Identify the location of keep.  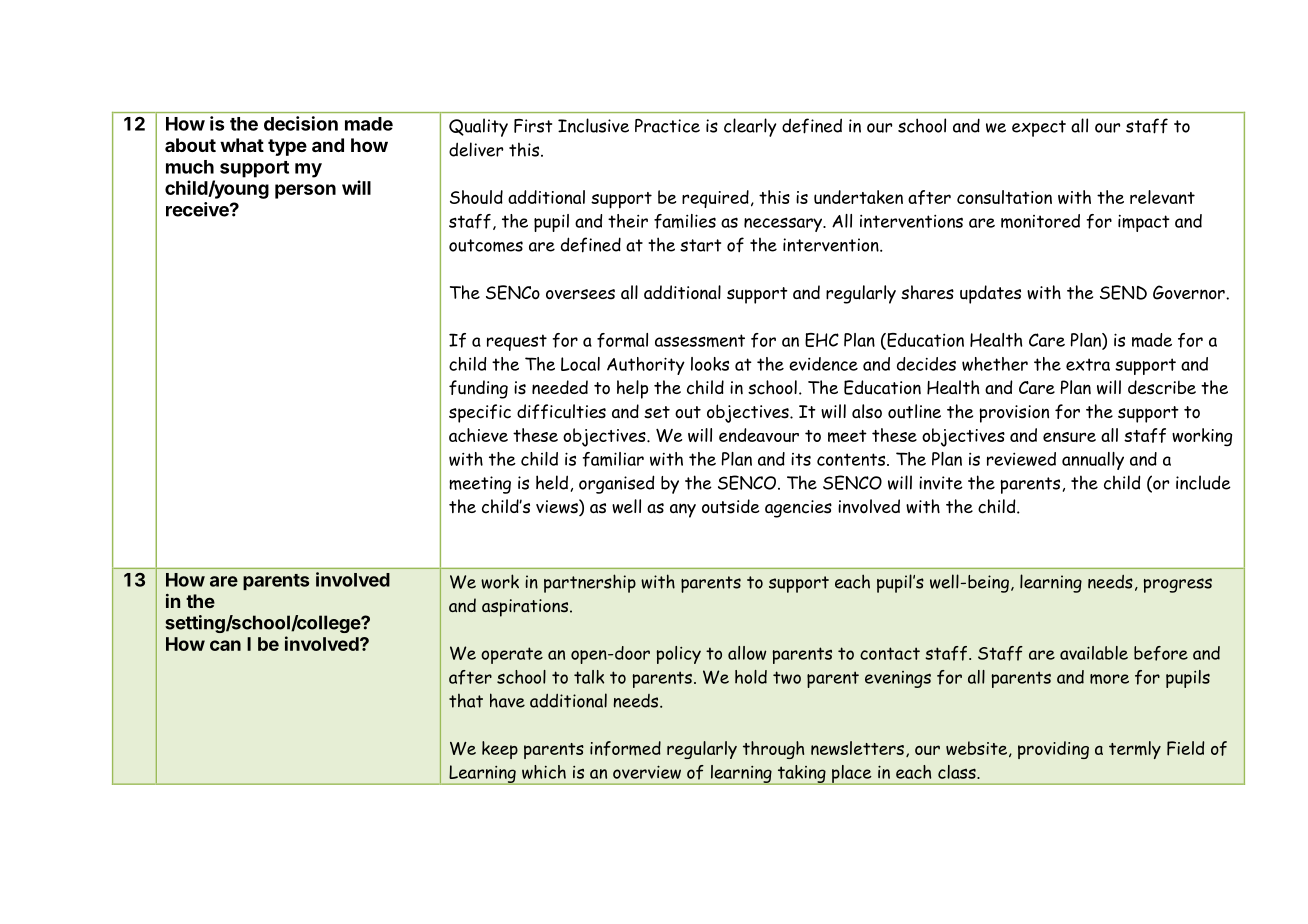
(500, 750).
